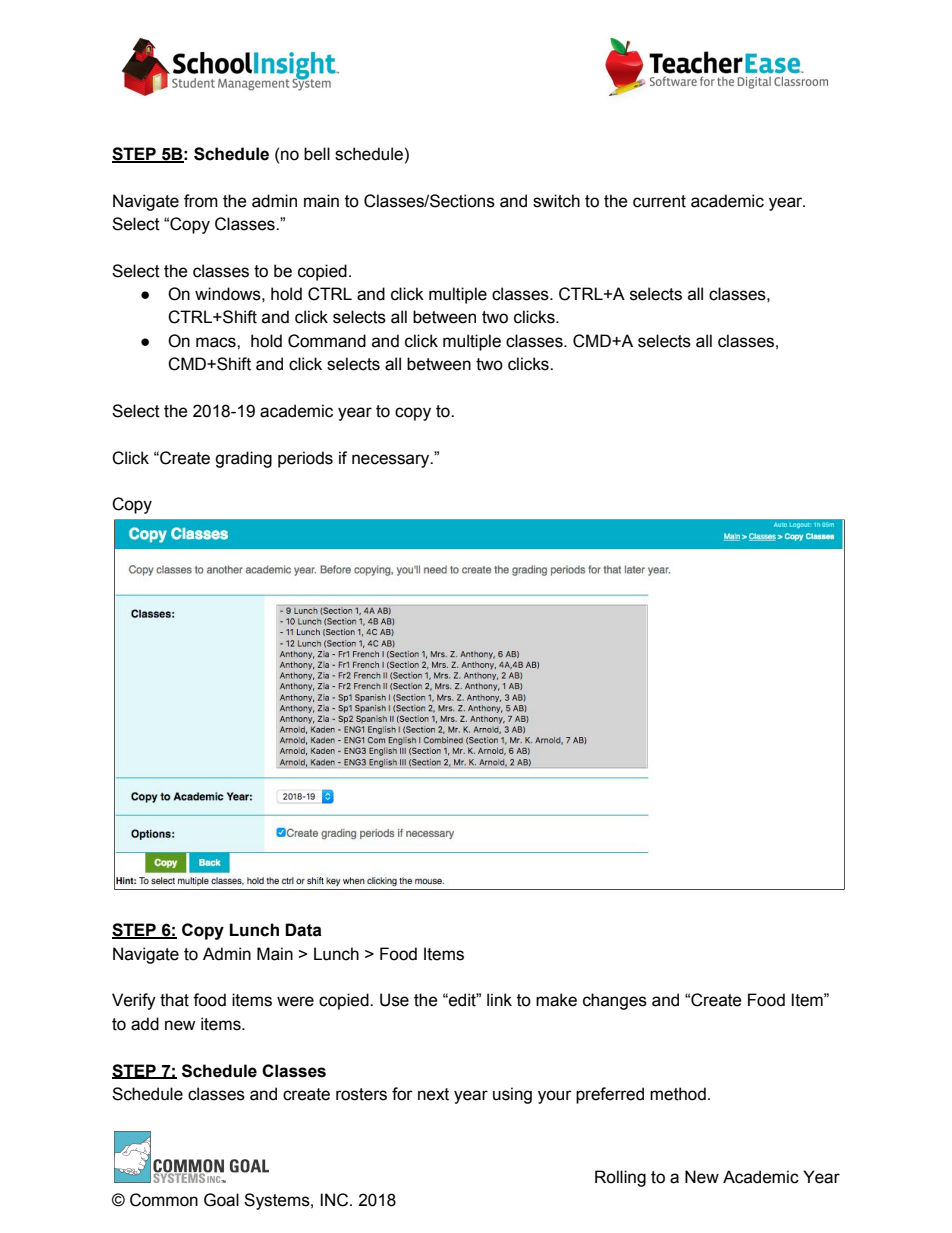 This screenshot has height=1233, width=952. Describe the element at coordinates (392, 461) in the screenshot. I see `necessary` at that location.
